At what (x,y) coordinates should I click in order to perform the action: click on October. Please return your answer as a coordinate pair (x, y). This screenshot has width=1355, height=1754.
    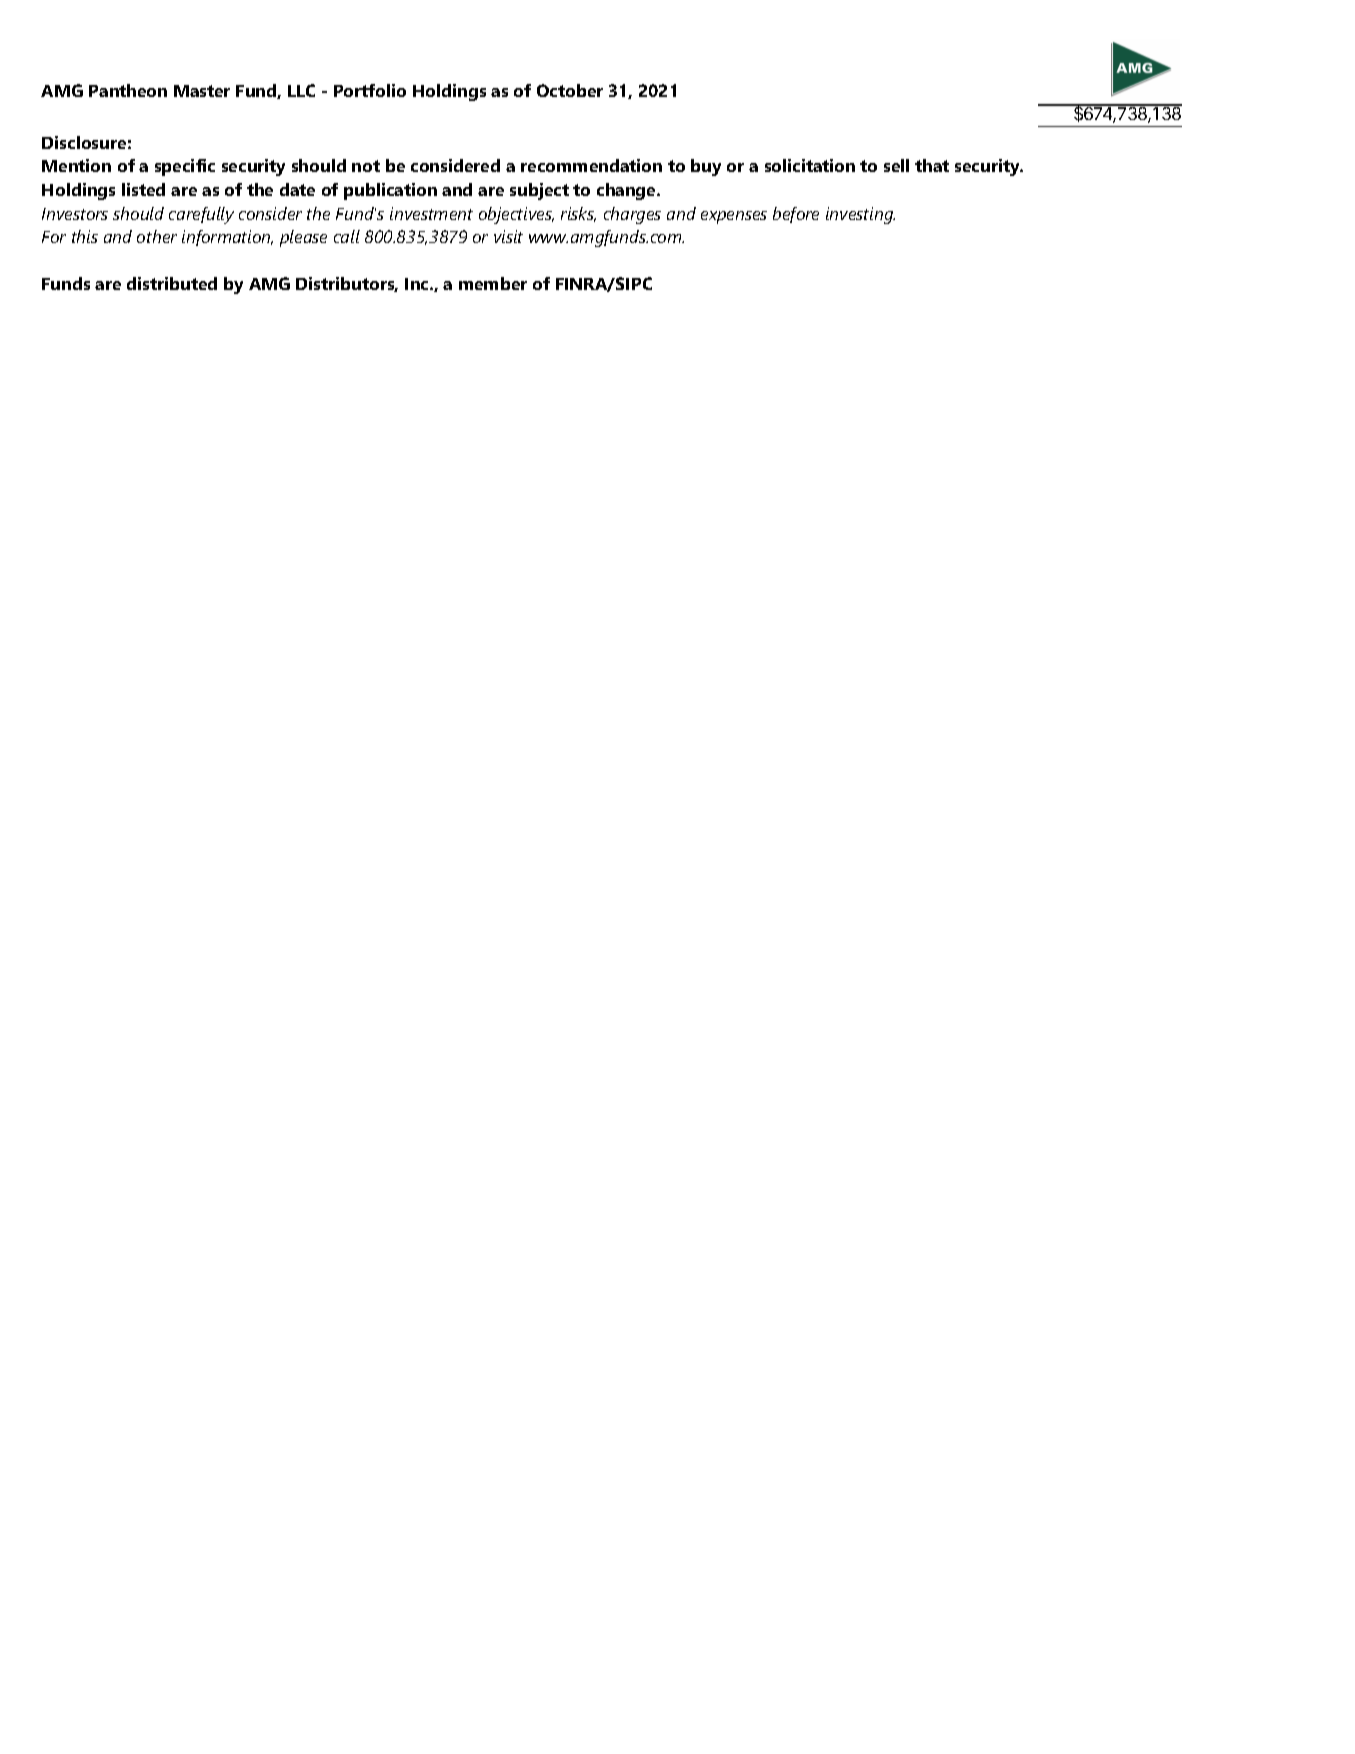
    Looking at the image, I should click on (570, 90).
